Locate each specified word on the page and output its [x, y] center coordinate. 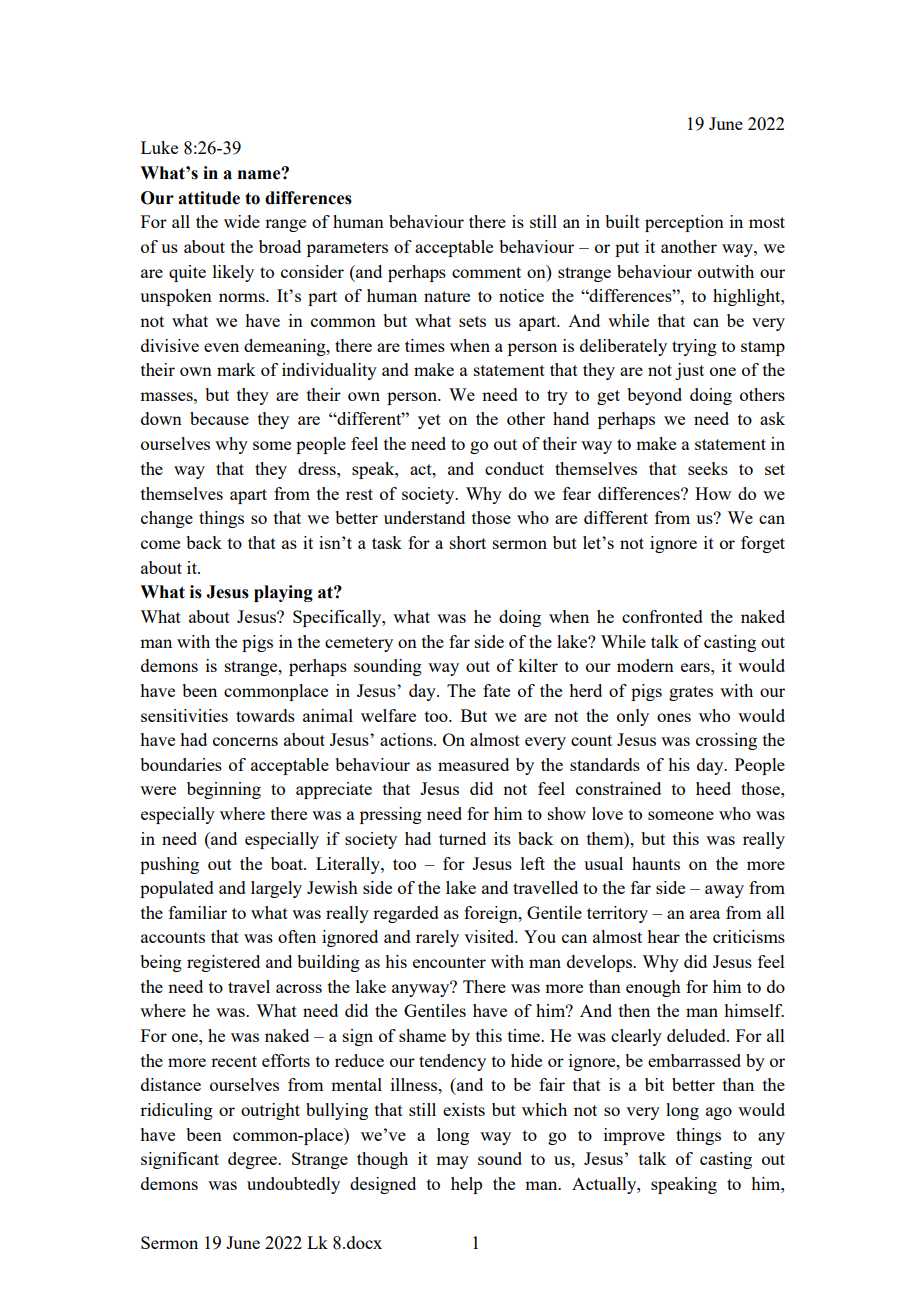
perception [684, 223]
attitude [209, 198]
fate [496, 690]
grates [691, 693]
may [452, 1162]
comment [486, 272]
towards [265, 715]
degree [254, 1160]
